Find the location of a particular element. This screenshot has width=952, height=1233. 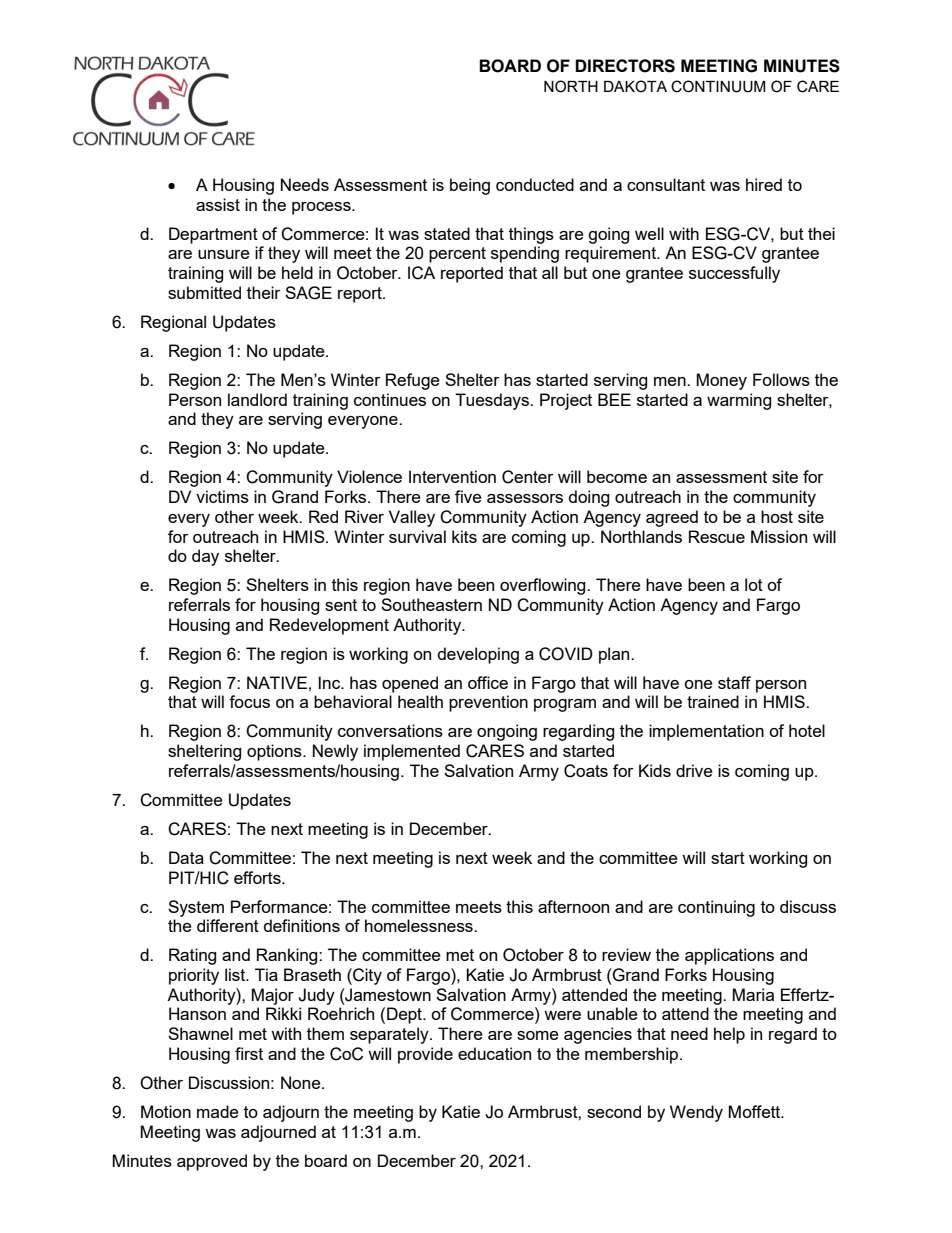

options is located at coordinates (275, 752).
